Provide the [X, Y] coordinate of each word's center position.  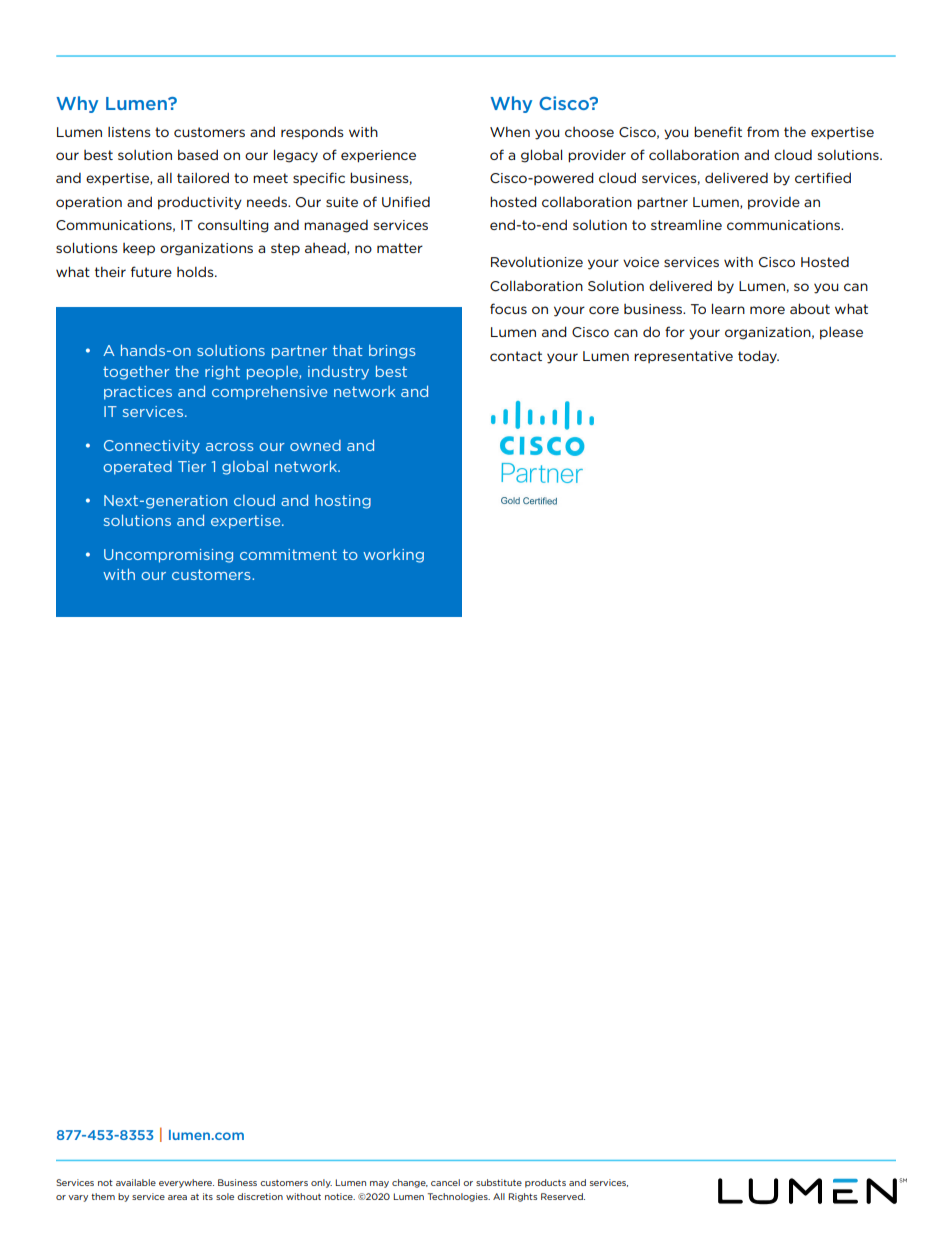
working [393, 556]
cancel [445, 1182]
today [758, 357]
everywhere [186, 1183]
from [763, 131]
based [198, 154]
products [545, 1183]
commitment [288, 554]
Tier [192, 466]
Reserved [563, 1196]
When [510, 131]
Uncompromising [168, 556]
